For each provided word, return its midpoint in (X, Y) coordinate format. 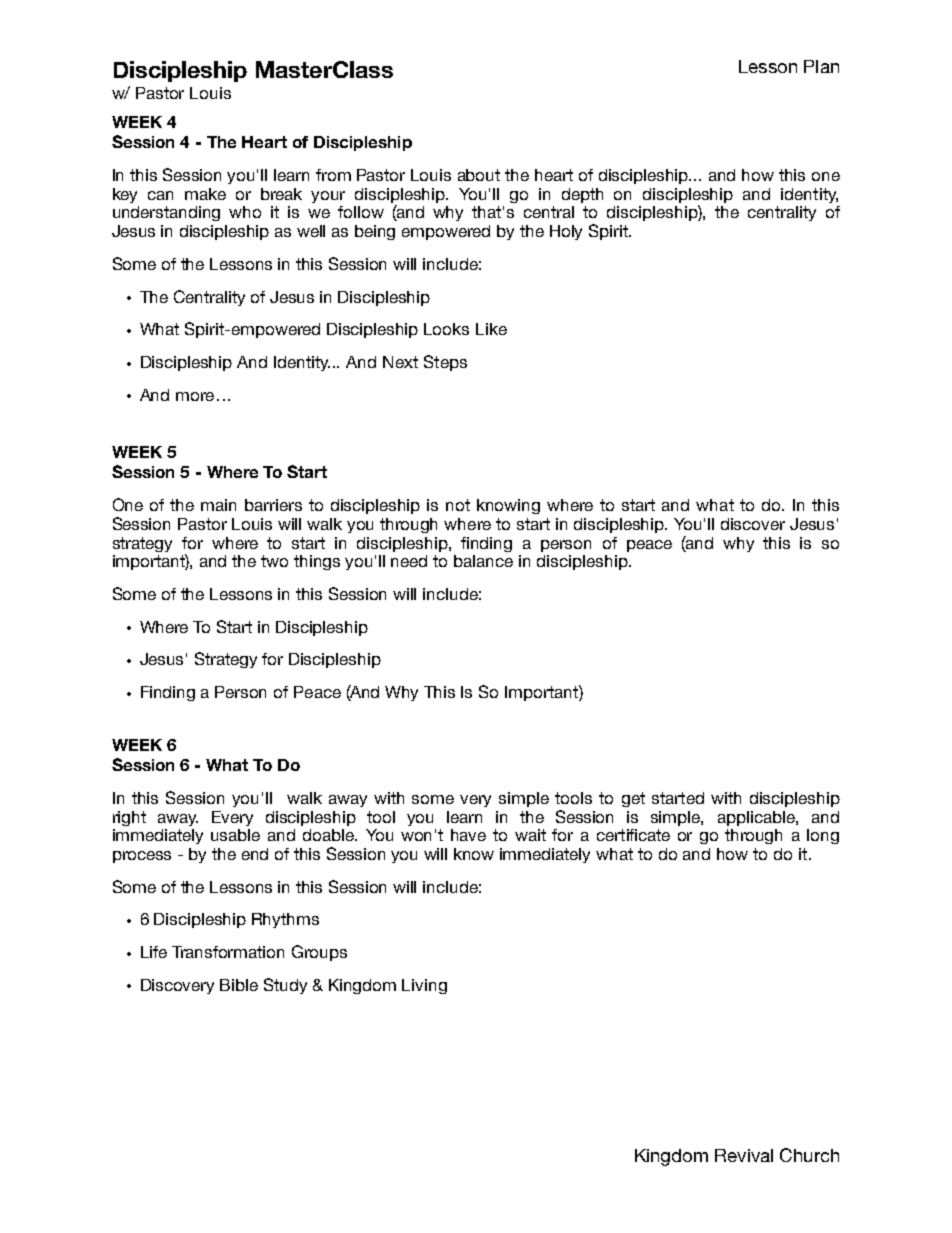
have (468, 835)
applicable (757, 818)
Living (424, 986)
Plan (821, 66)
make (205, 194)
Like (491, 329)
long (823, 836)
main (218, 505)
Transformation (228, 952)
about (479, 175)
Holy (566, 232)
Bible (239, 985)
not (458, 505)
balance (483, 561)
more (195, 396)
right (129, 818)
